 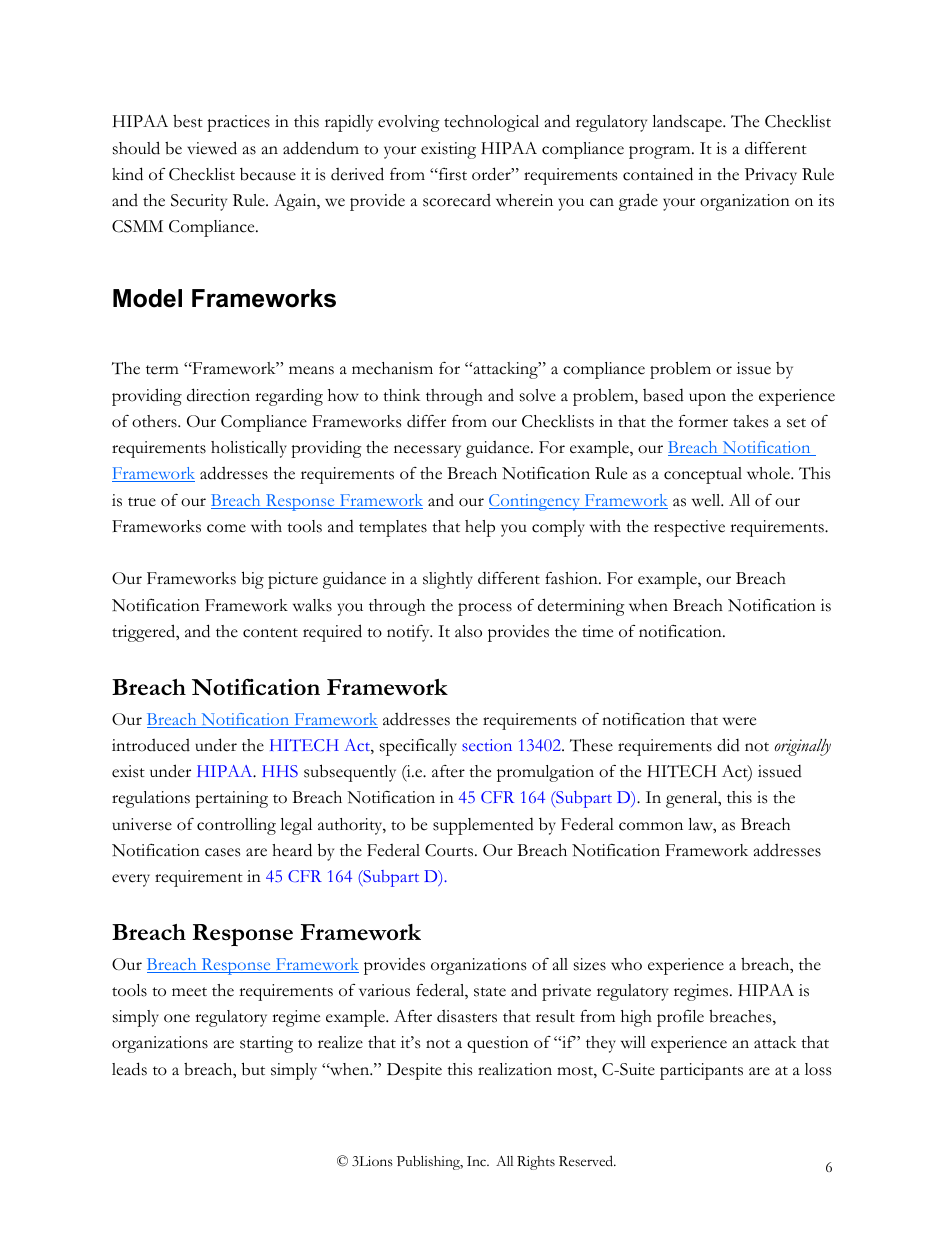 I want to click on participants, so click(x=701, y=1071).
